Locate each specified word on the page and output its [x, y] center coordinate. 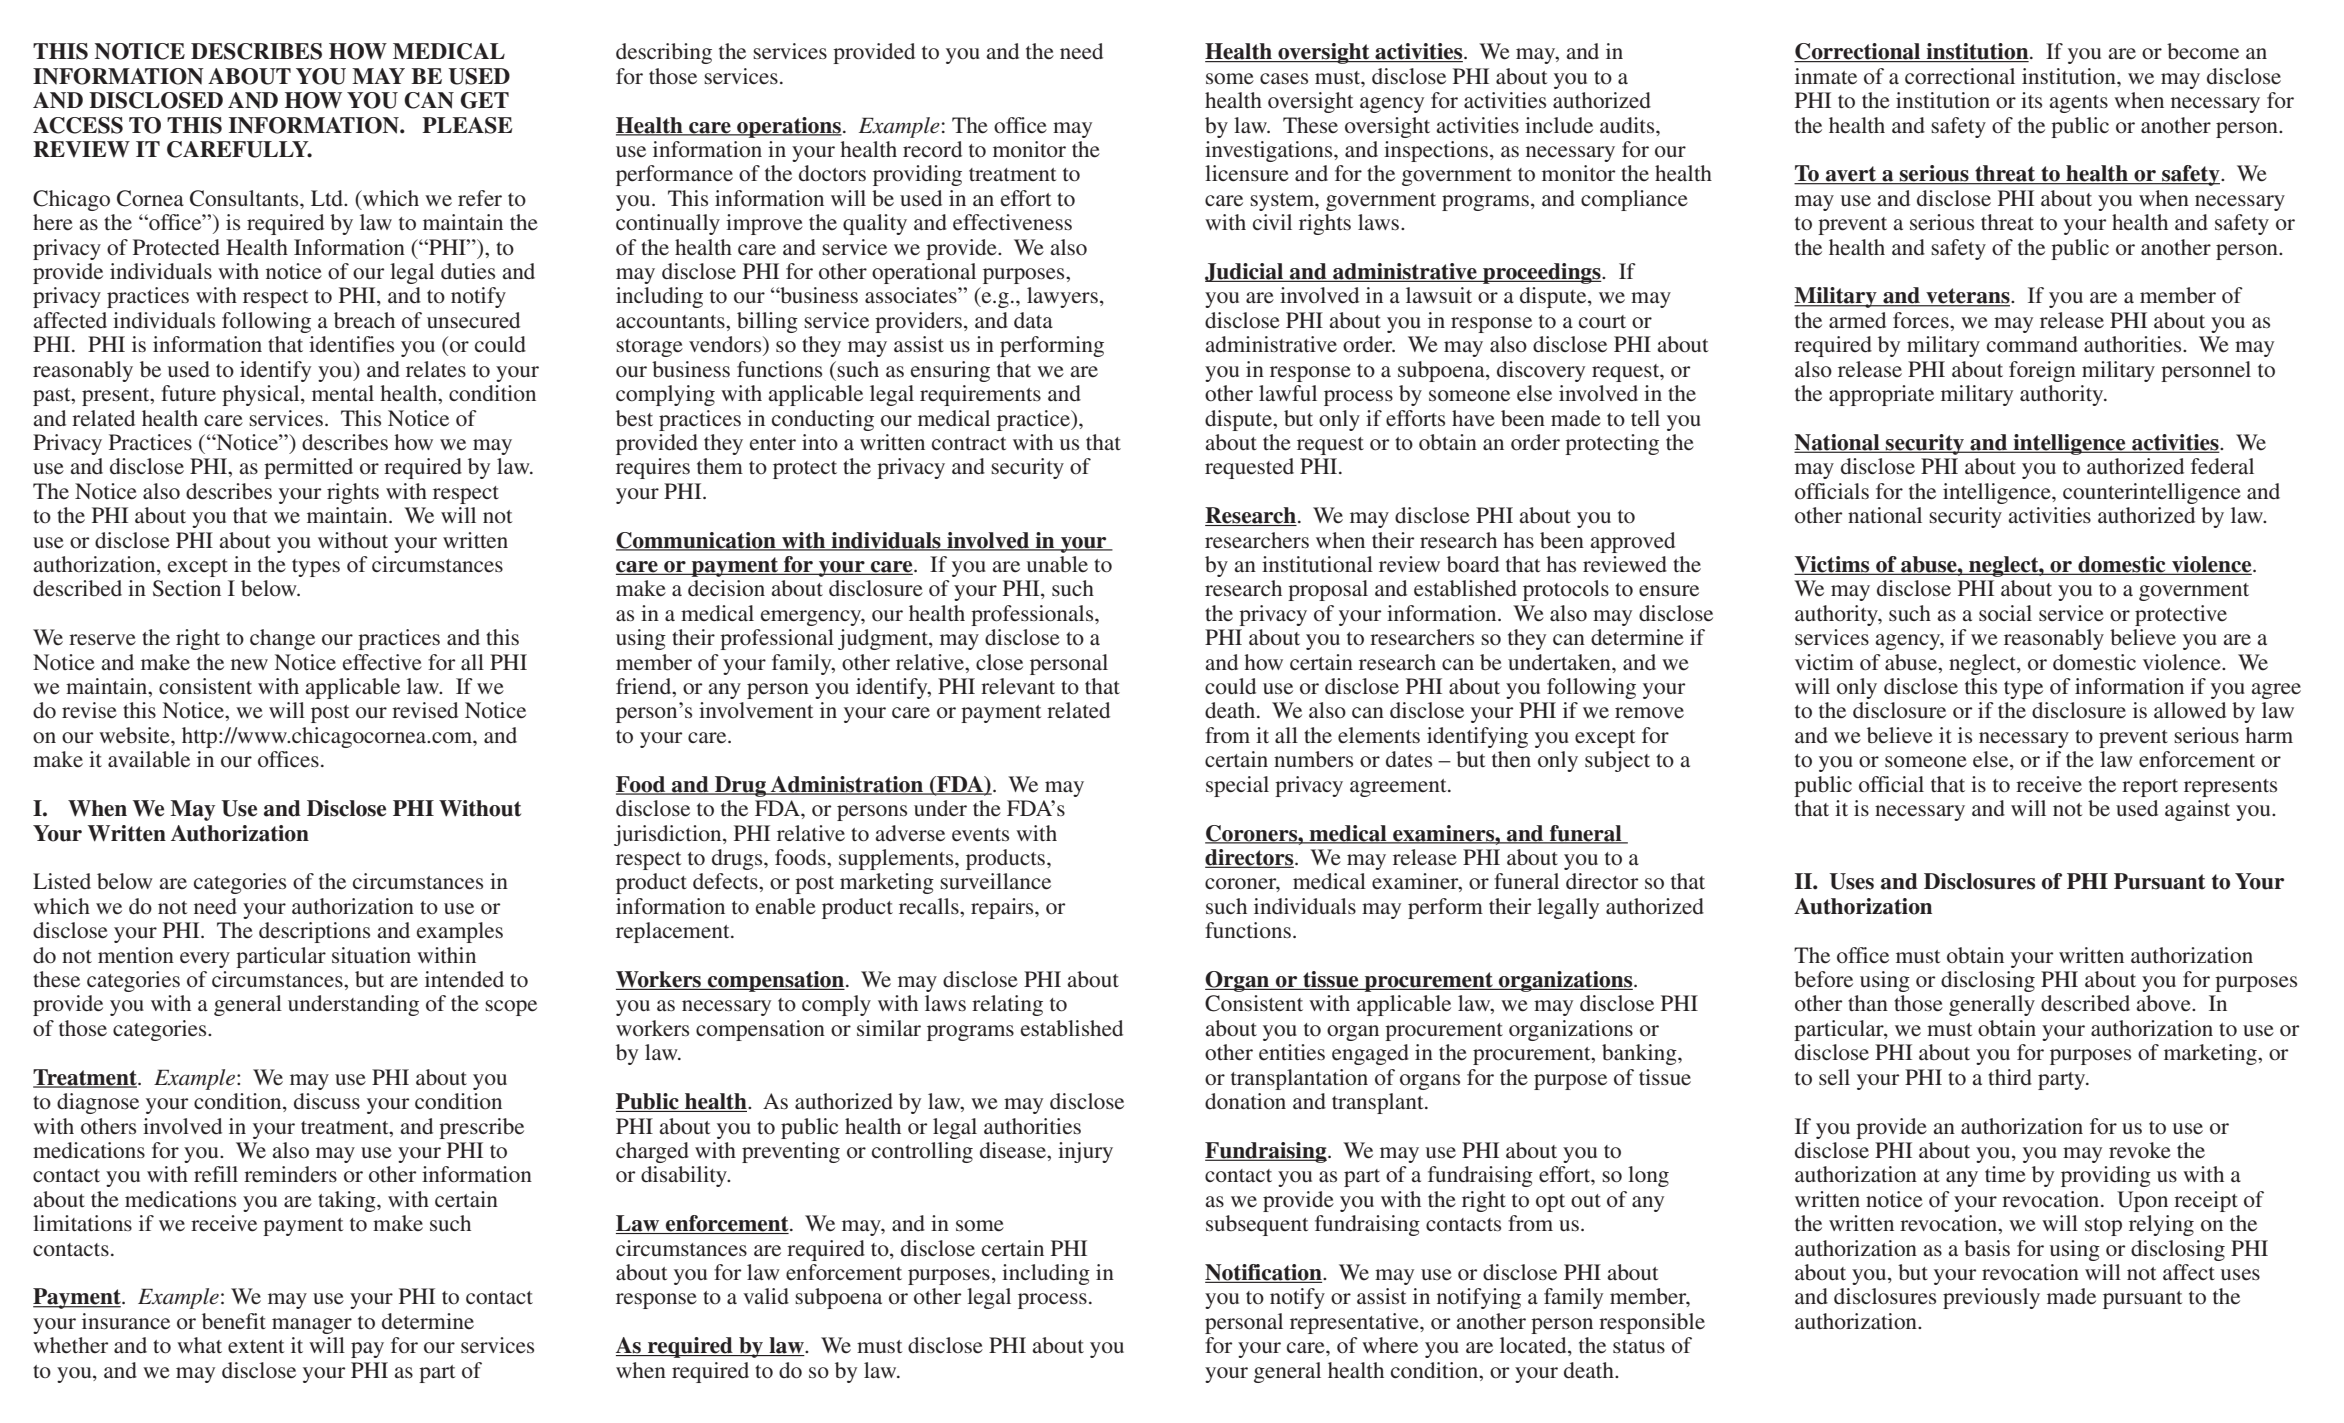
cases [1284, 79]
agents [2078, 104]
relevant [1018, 686]
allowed [2190, 710]
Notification [1264, 1273]
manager [312, 1326]
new [249, 664]
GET [484, 100]
